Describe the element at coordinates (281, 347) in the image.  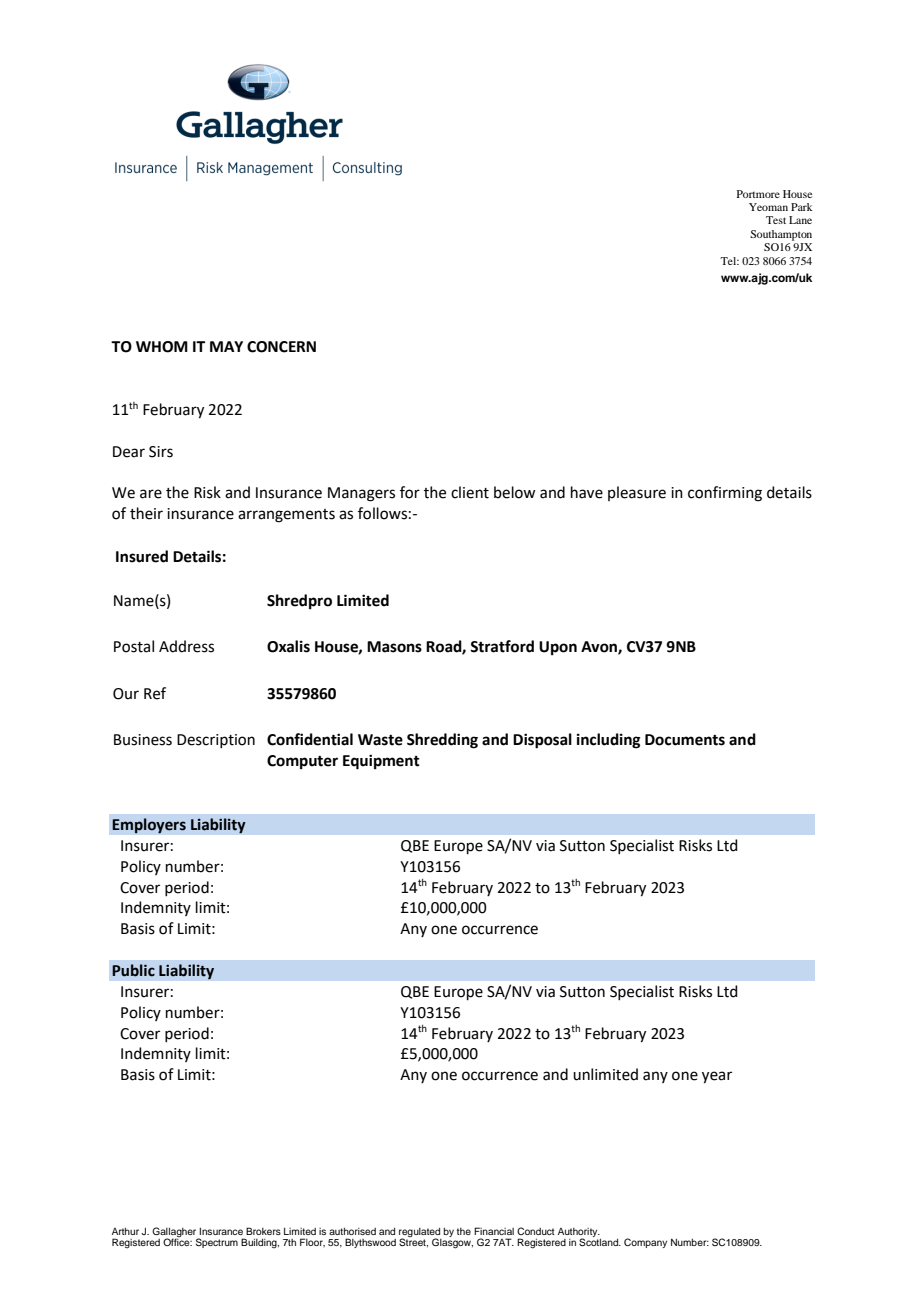
I see `CONCERN` at that location.
